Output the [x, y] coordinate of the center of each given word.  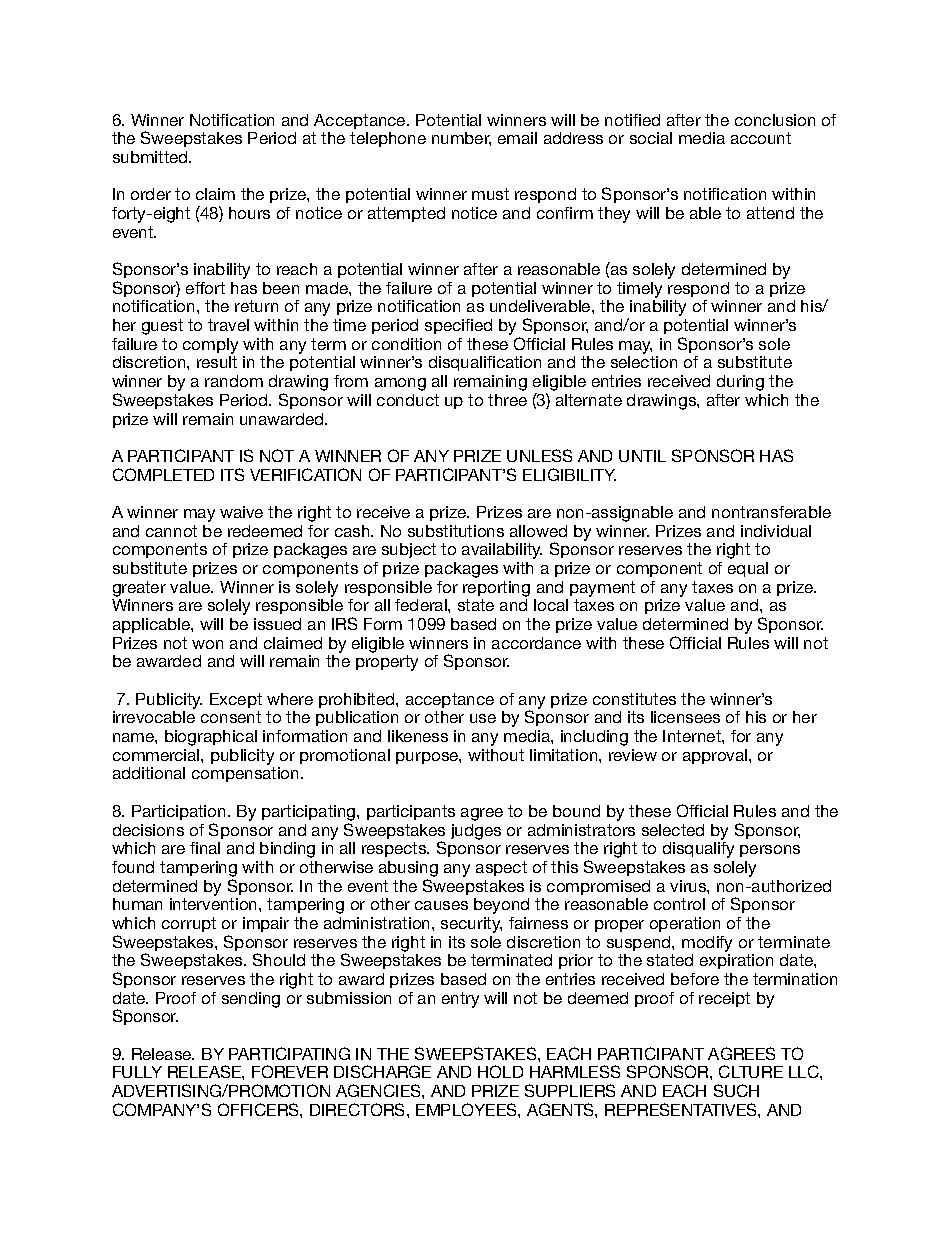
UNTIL [642, 456]
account [761, 138]
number [461, 139]
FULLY [137, 1072]
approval [716, 756]
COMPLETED [163, 474]
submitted [151, 157]
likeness [418, 736]
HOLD [500, 1071]
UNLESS [539, 455]
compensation [247, 774]
